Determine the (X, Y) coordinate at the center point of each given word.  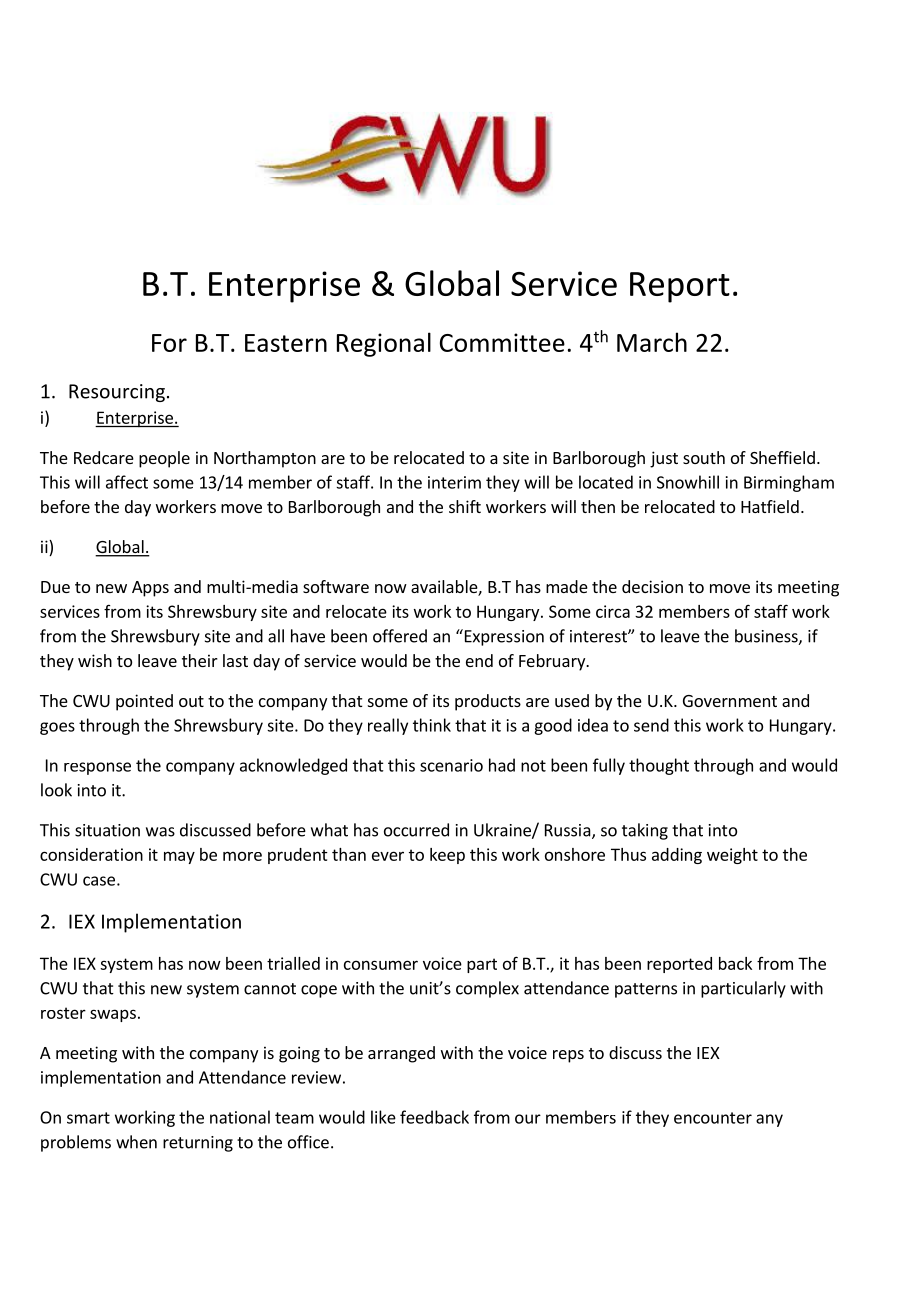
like (383, 1117)
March (652, 342)
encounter (713, 1118)
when (136, 1142)
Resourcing (117, 393)
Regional (384, 344)
